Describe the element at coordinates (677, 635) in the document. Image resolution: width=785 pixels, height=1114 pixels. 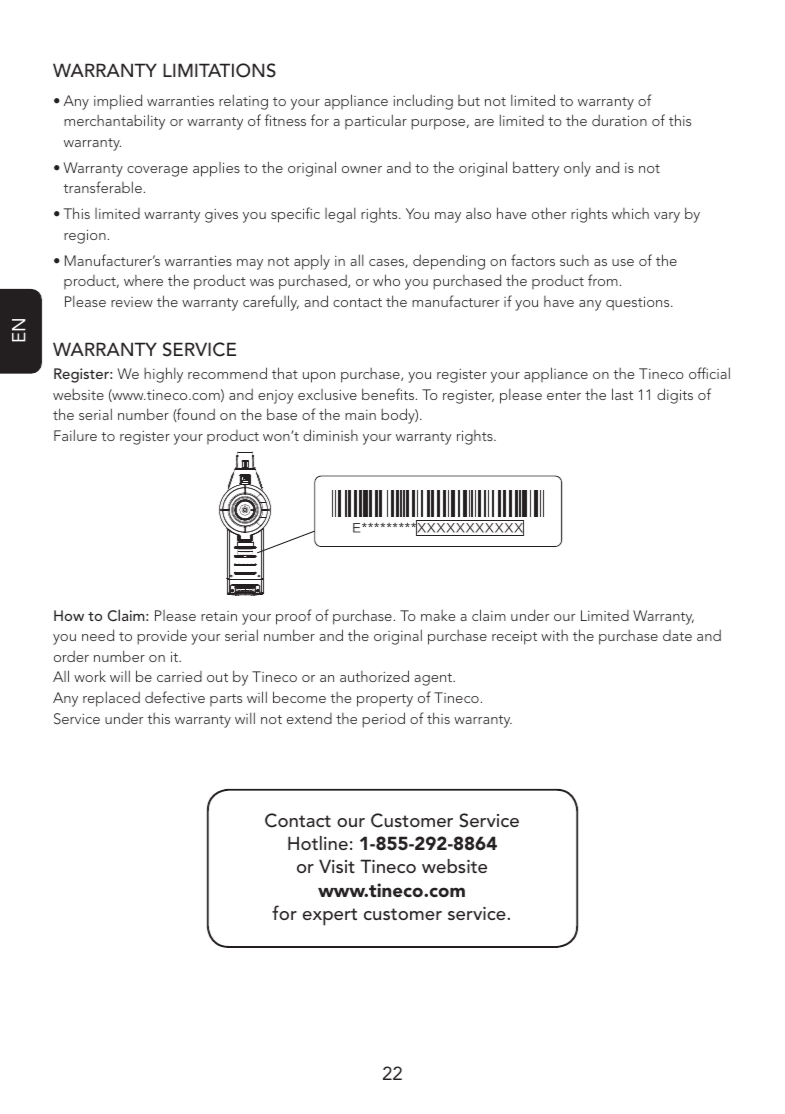
I see `date` at that location.
